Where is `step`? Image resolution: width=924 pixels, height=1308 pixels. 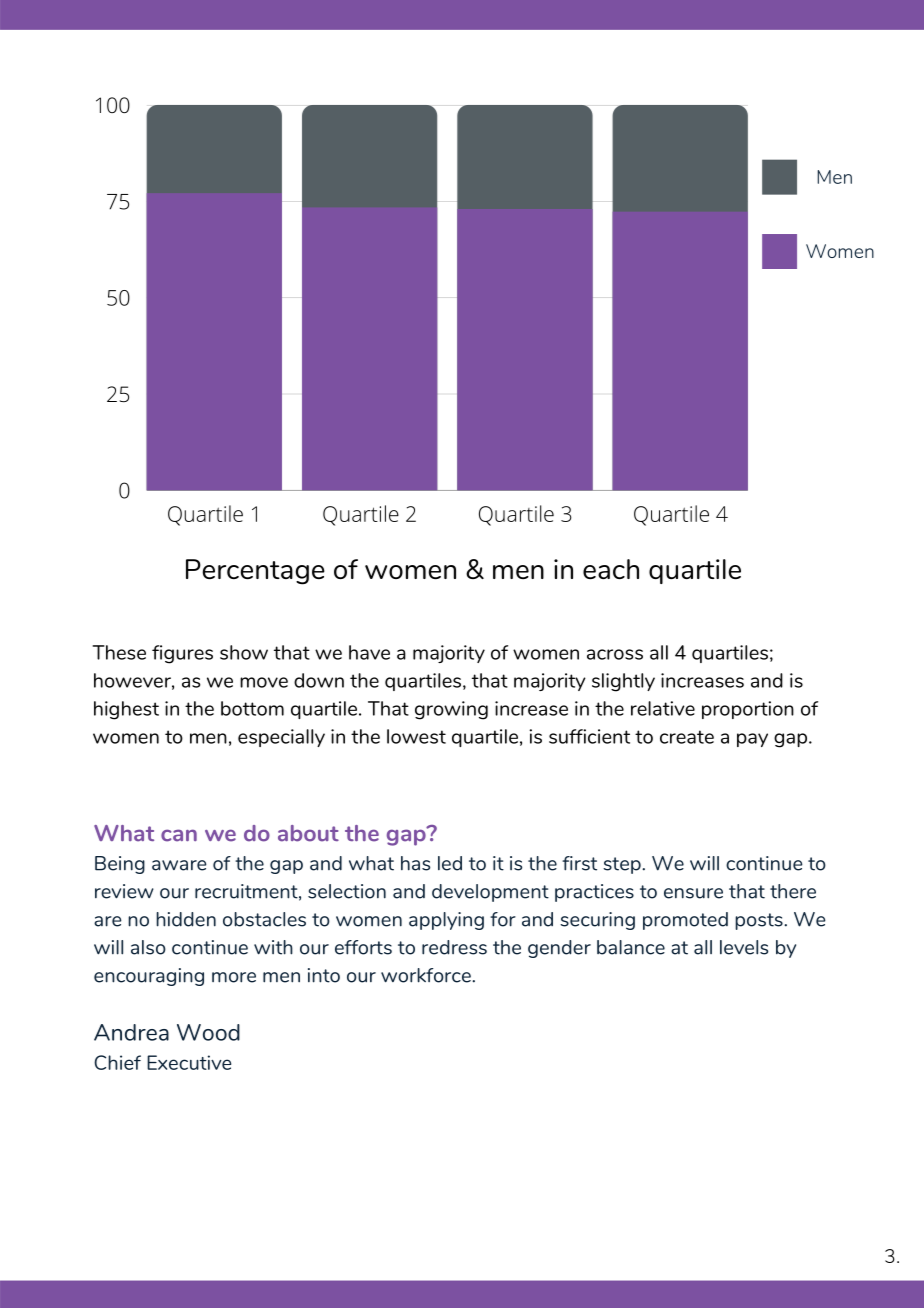 step is located at coordinates (623, 865).
